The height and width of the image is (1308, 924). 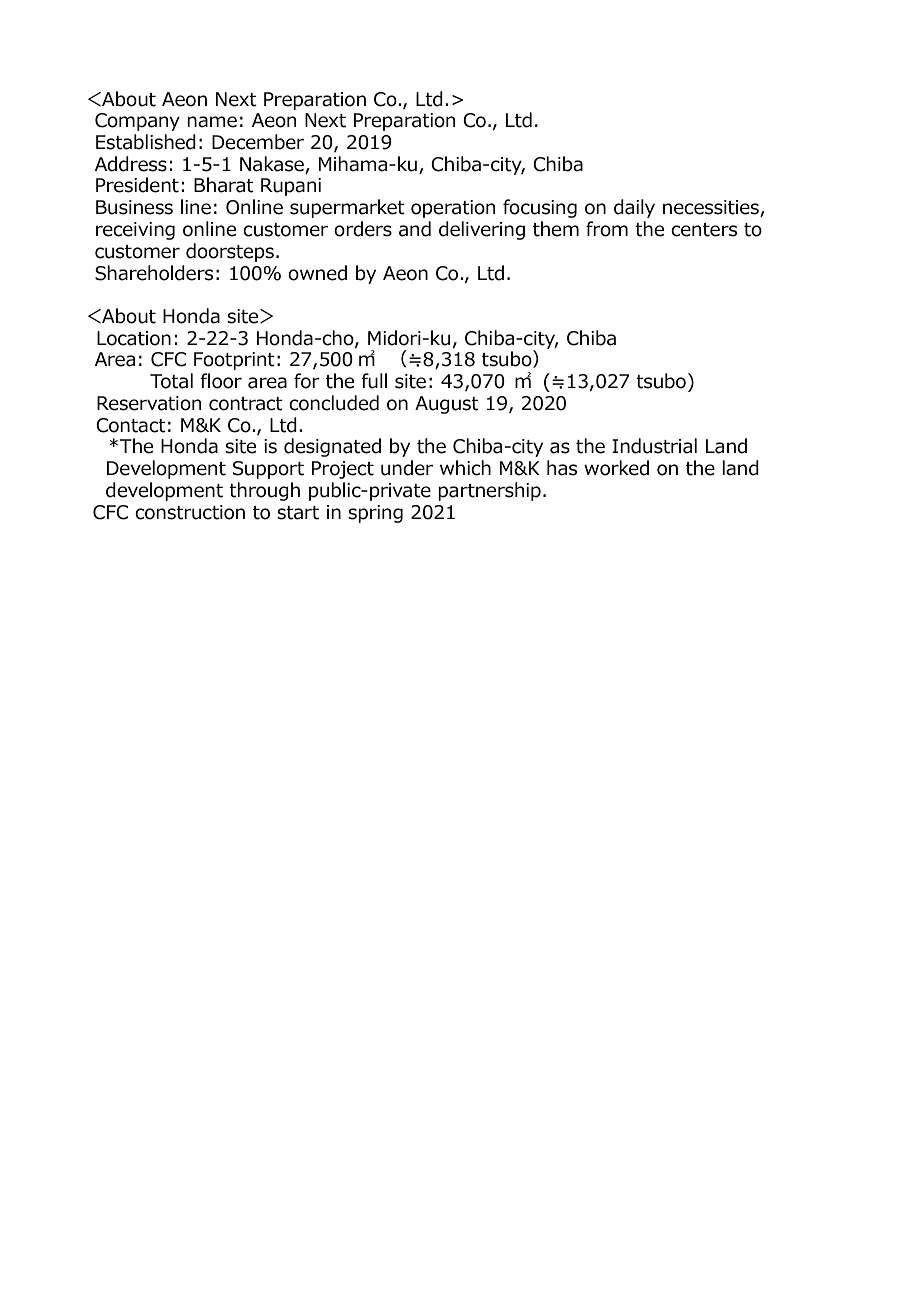 I want to click on worked, so click(x=616, y=468).
